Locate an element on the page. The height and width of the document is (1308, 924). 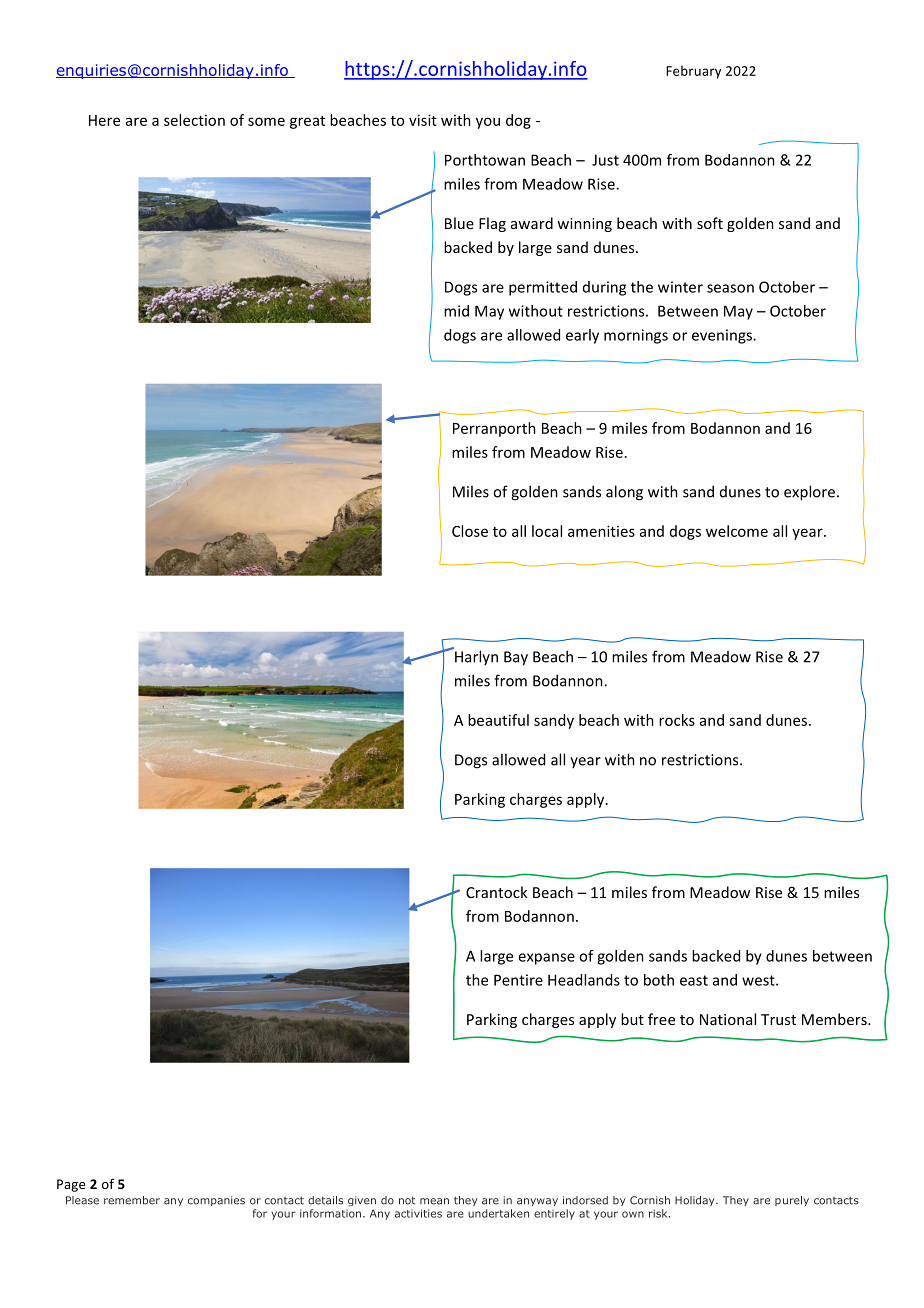
rocks is located at coordinates (677, 720).
